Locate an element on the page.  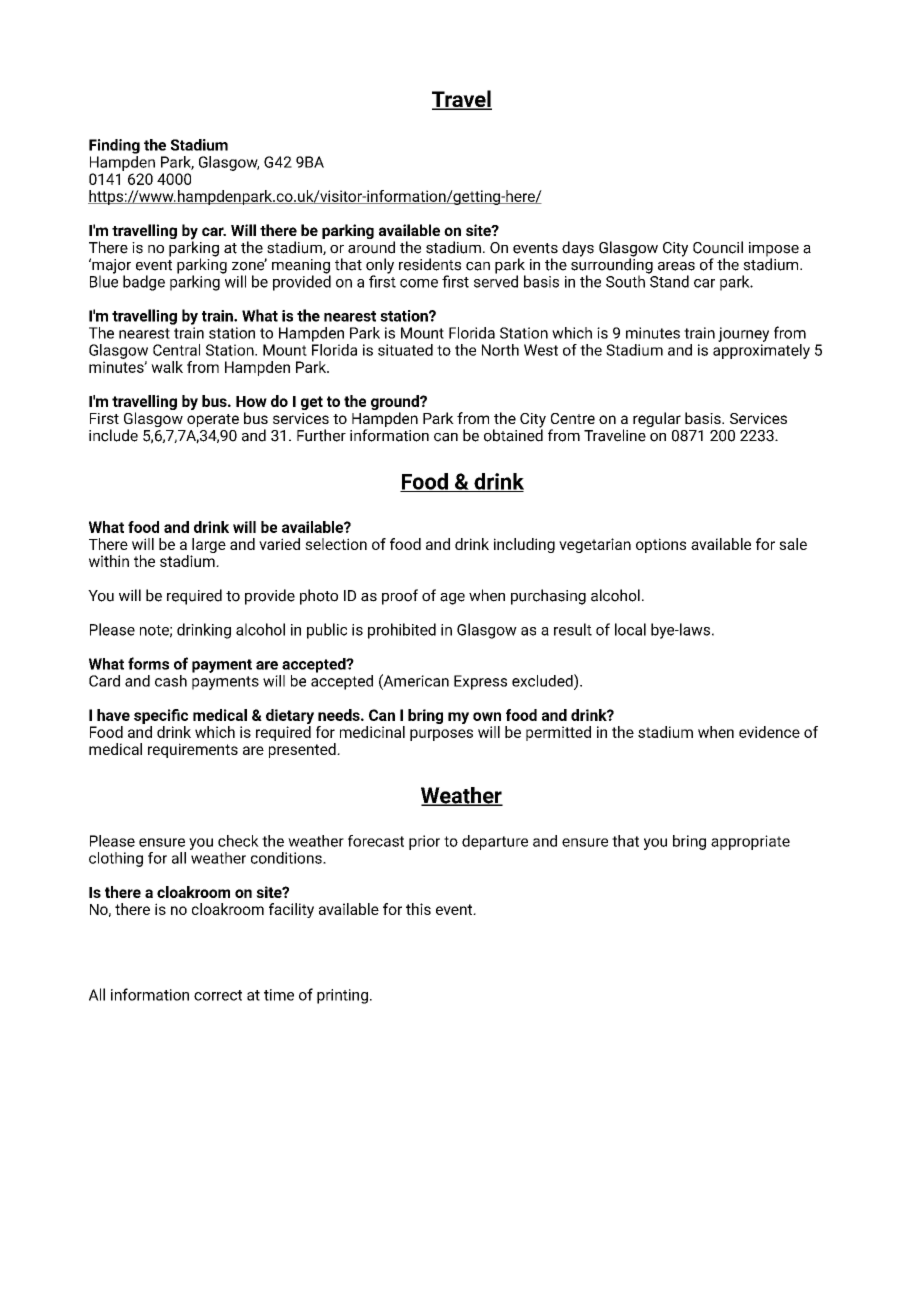
around is located at coordinates (371, 247).
